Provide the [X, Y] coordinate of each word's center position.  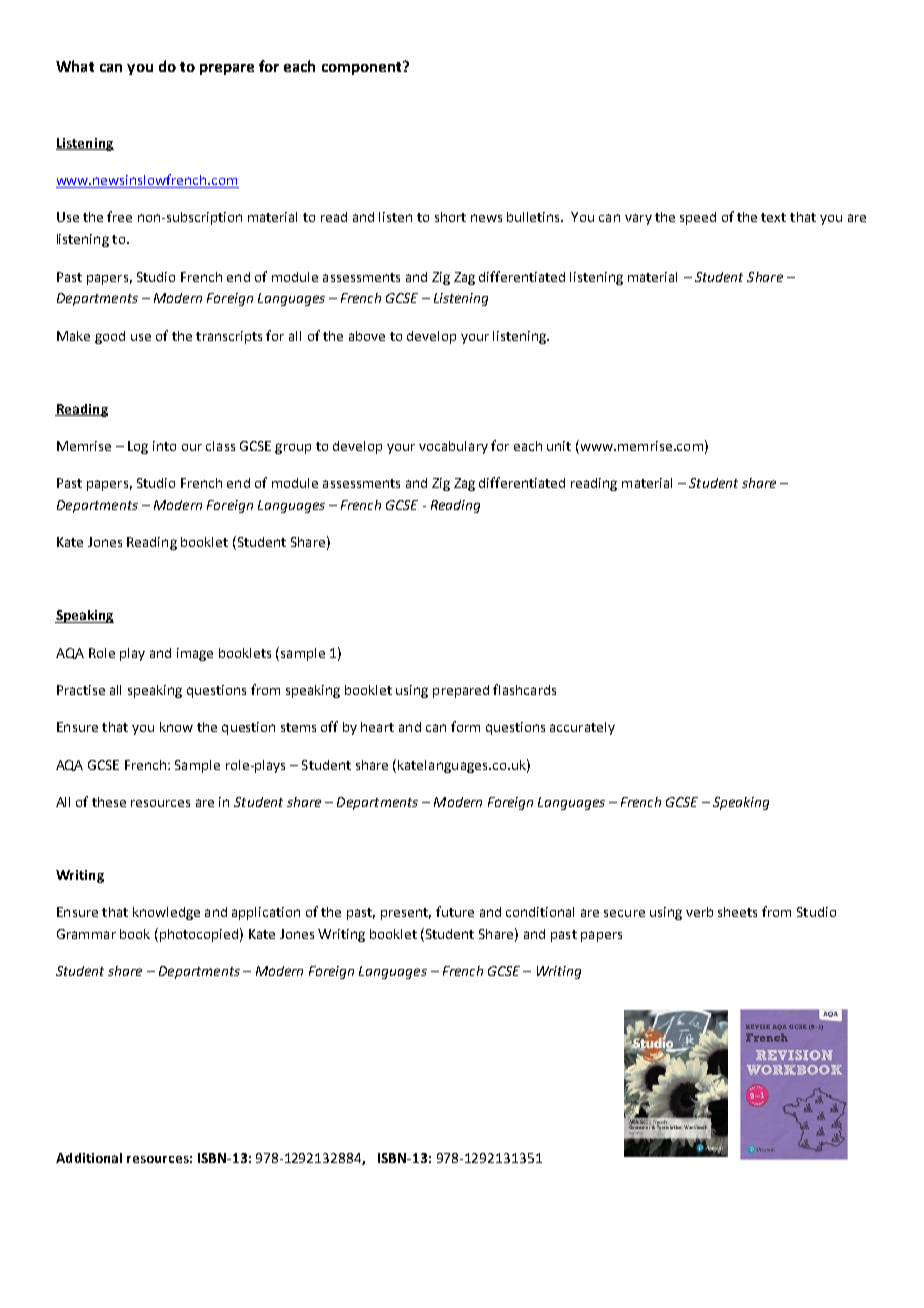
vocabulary [453, 447]
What [75, 66]
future [455, 911]
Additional [89, 1158]
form [465, 726]
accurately [582, 728]
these [109, 802]
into [164, 446]
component [363, 68]
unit [559, 446]
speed [698, 218]
